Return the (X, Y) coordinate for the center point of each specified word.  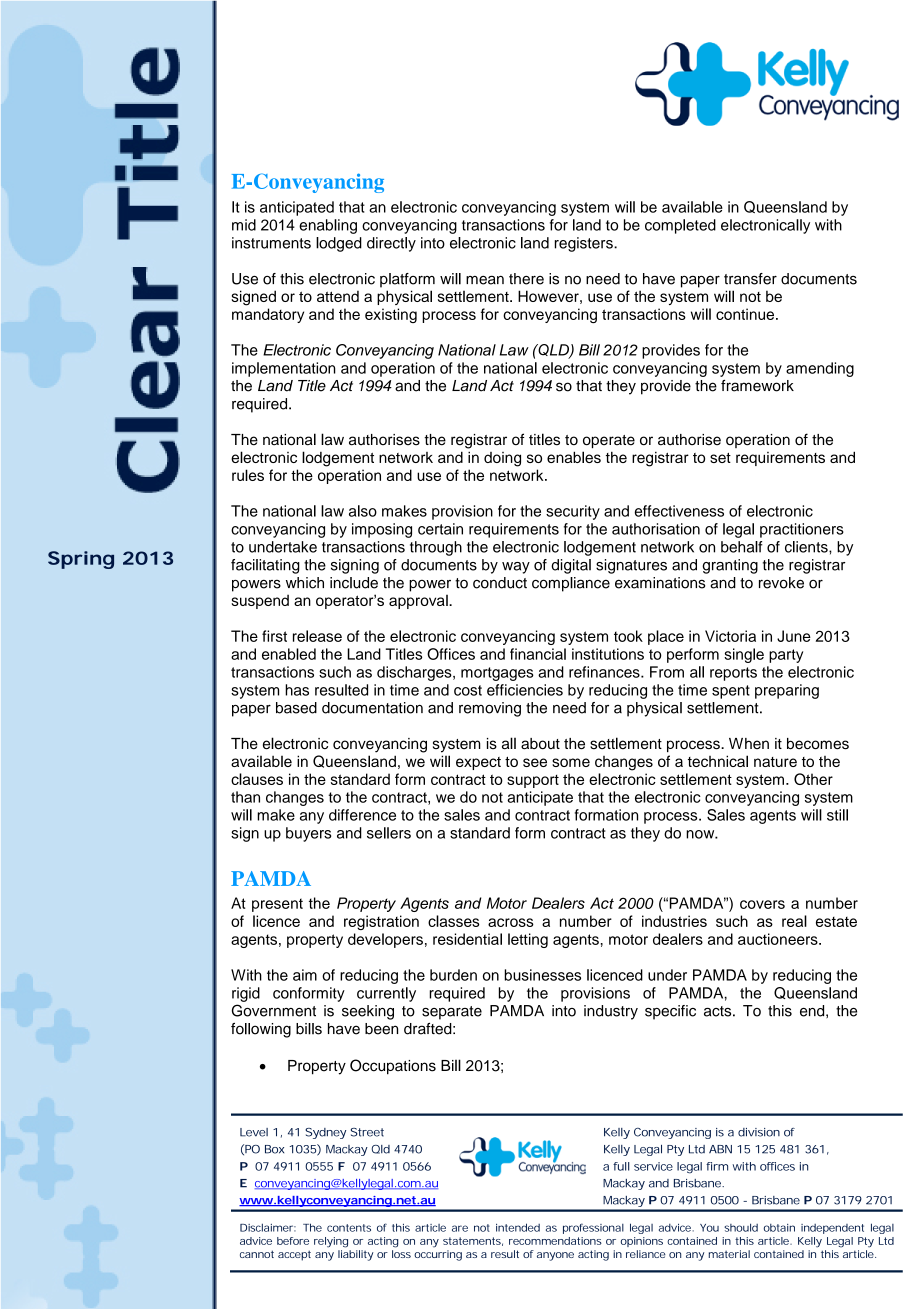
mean (485, 280)
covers (762, 904)
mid (244, 225)
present (277, 905)
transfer (750, 279)
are (460, 1228)
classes (453, 921)
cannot (257, 1254)
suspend (260, 601)
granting (730, 566)
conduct (500, 583)
